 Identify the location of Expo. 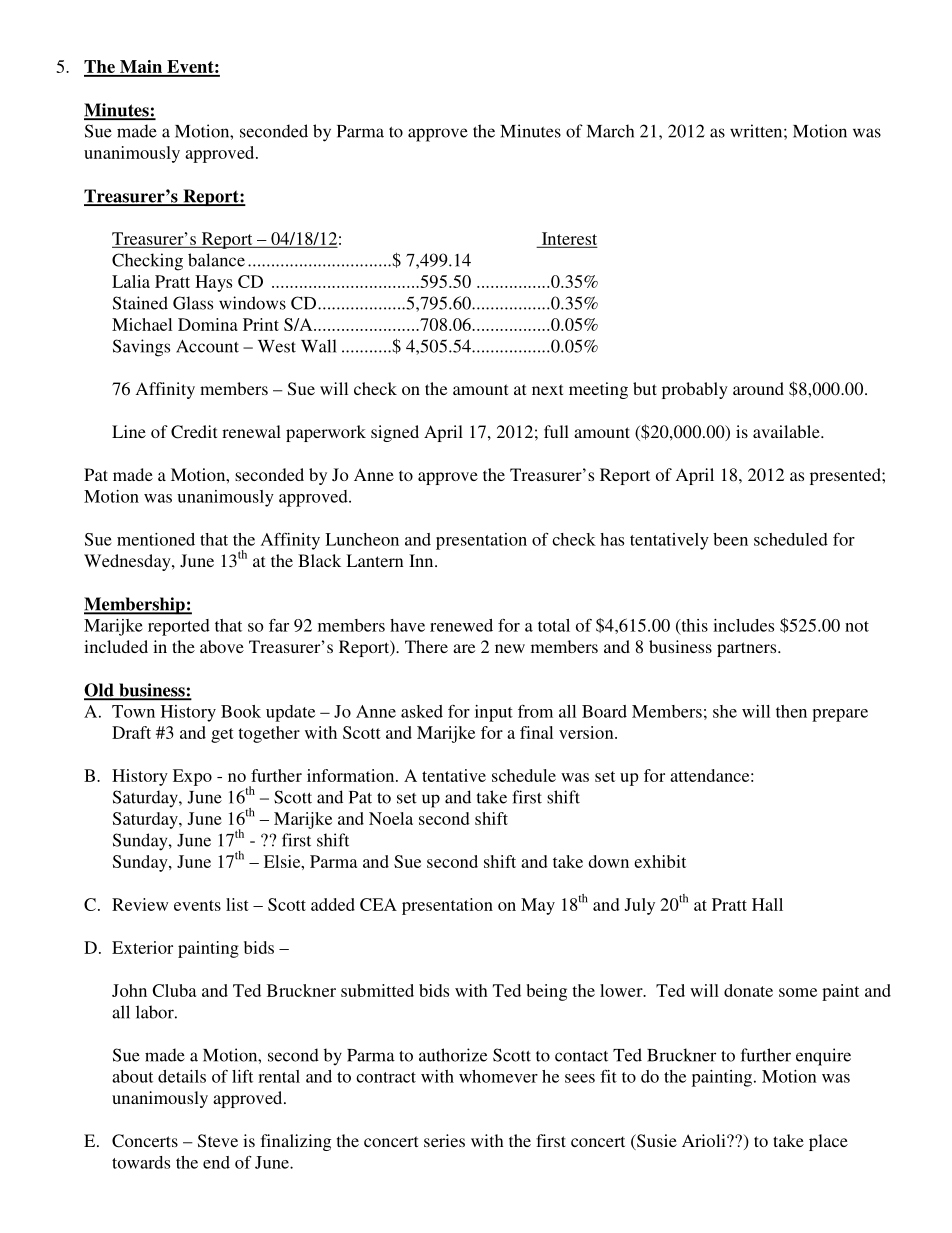
(192, 777).
